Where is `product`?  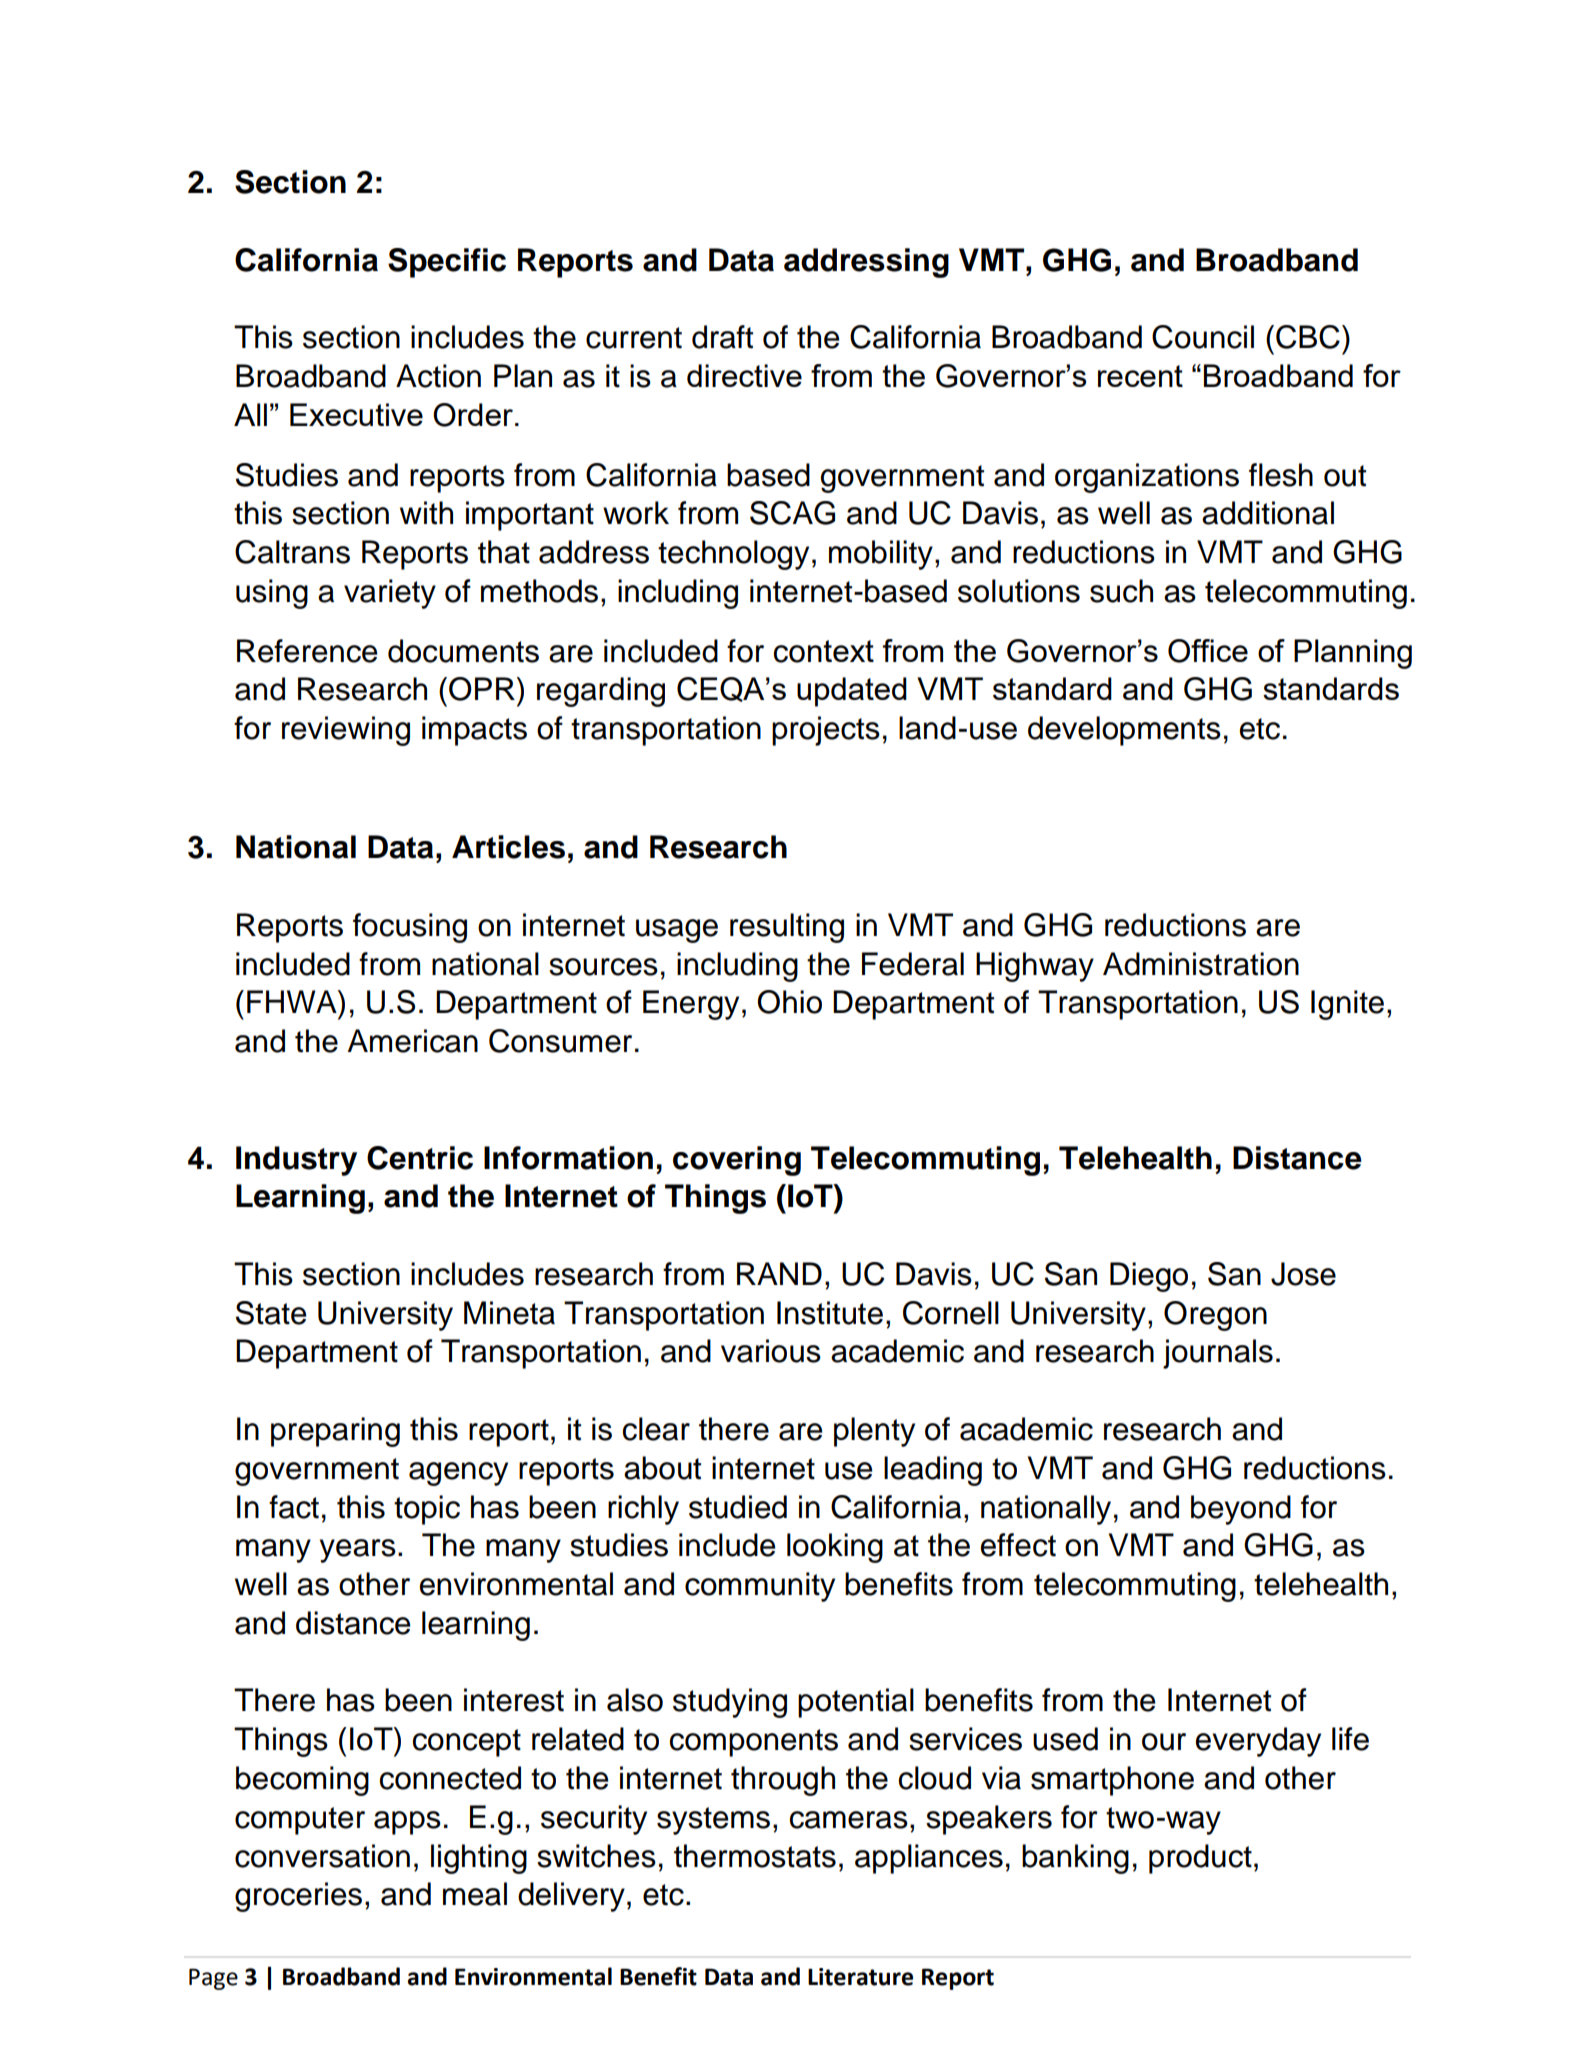
product is located at coordinates (1200, 1859).
